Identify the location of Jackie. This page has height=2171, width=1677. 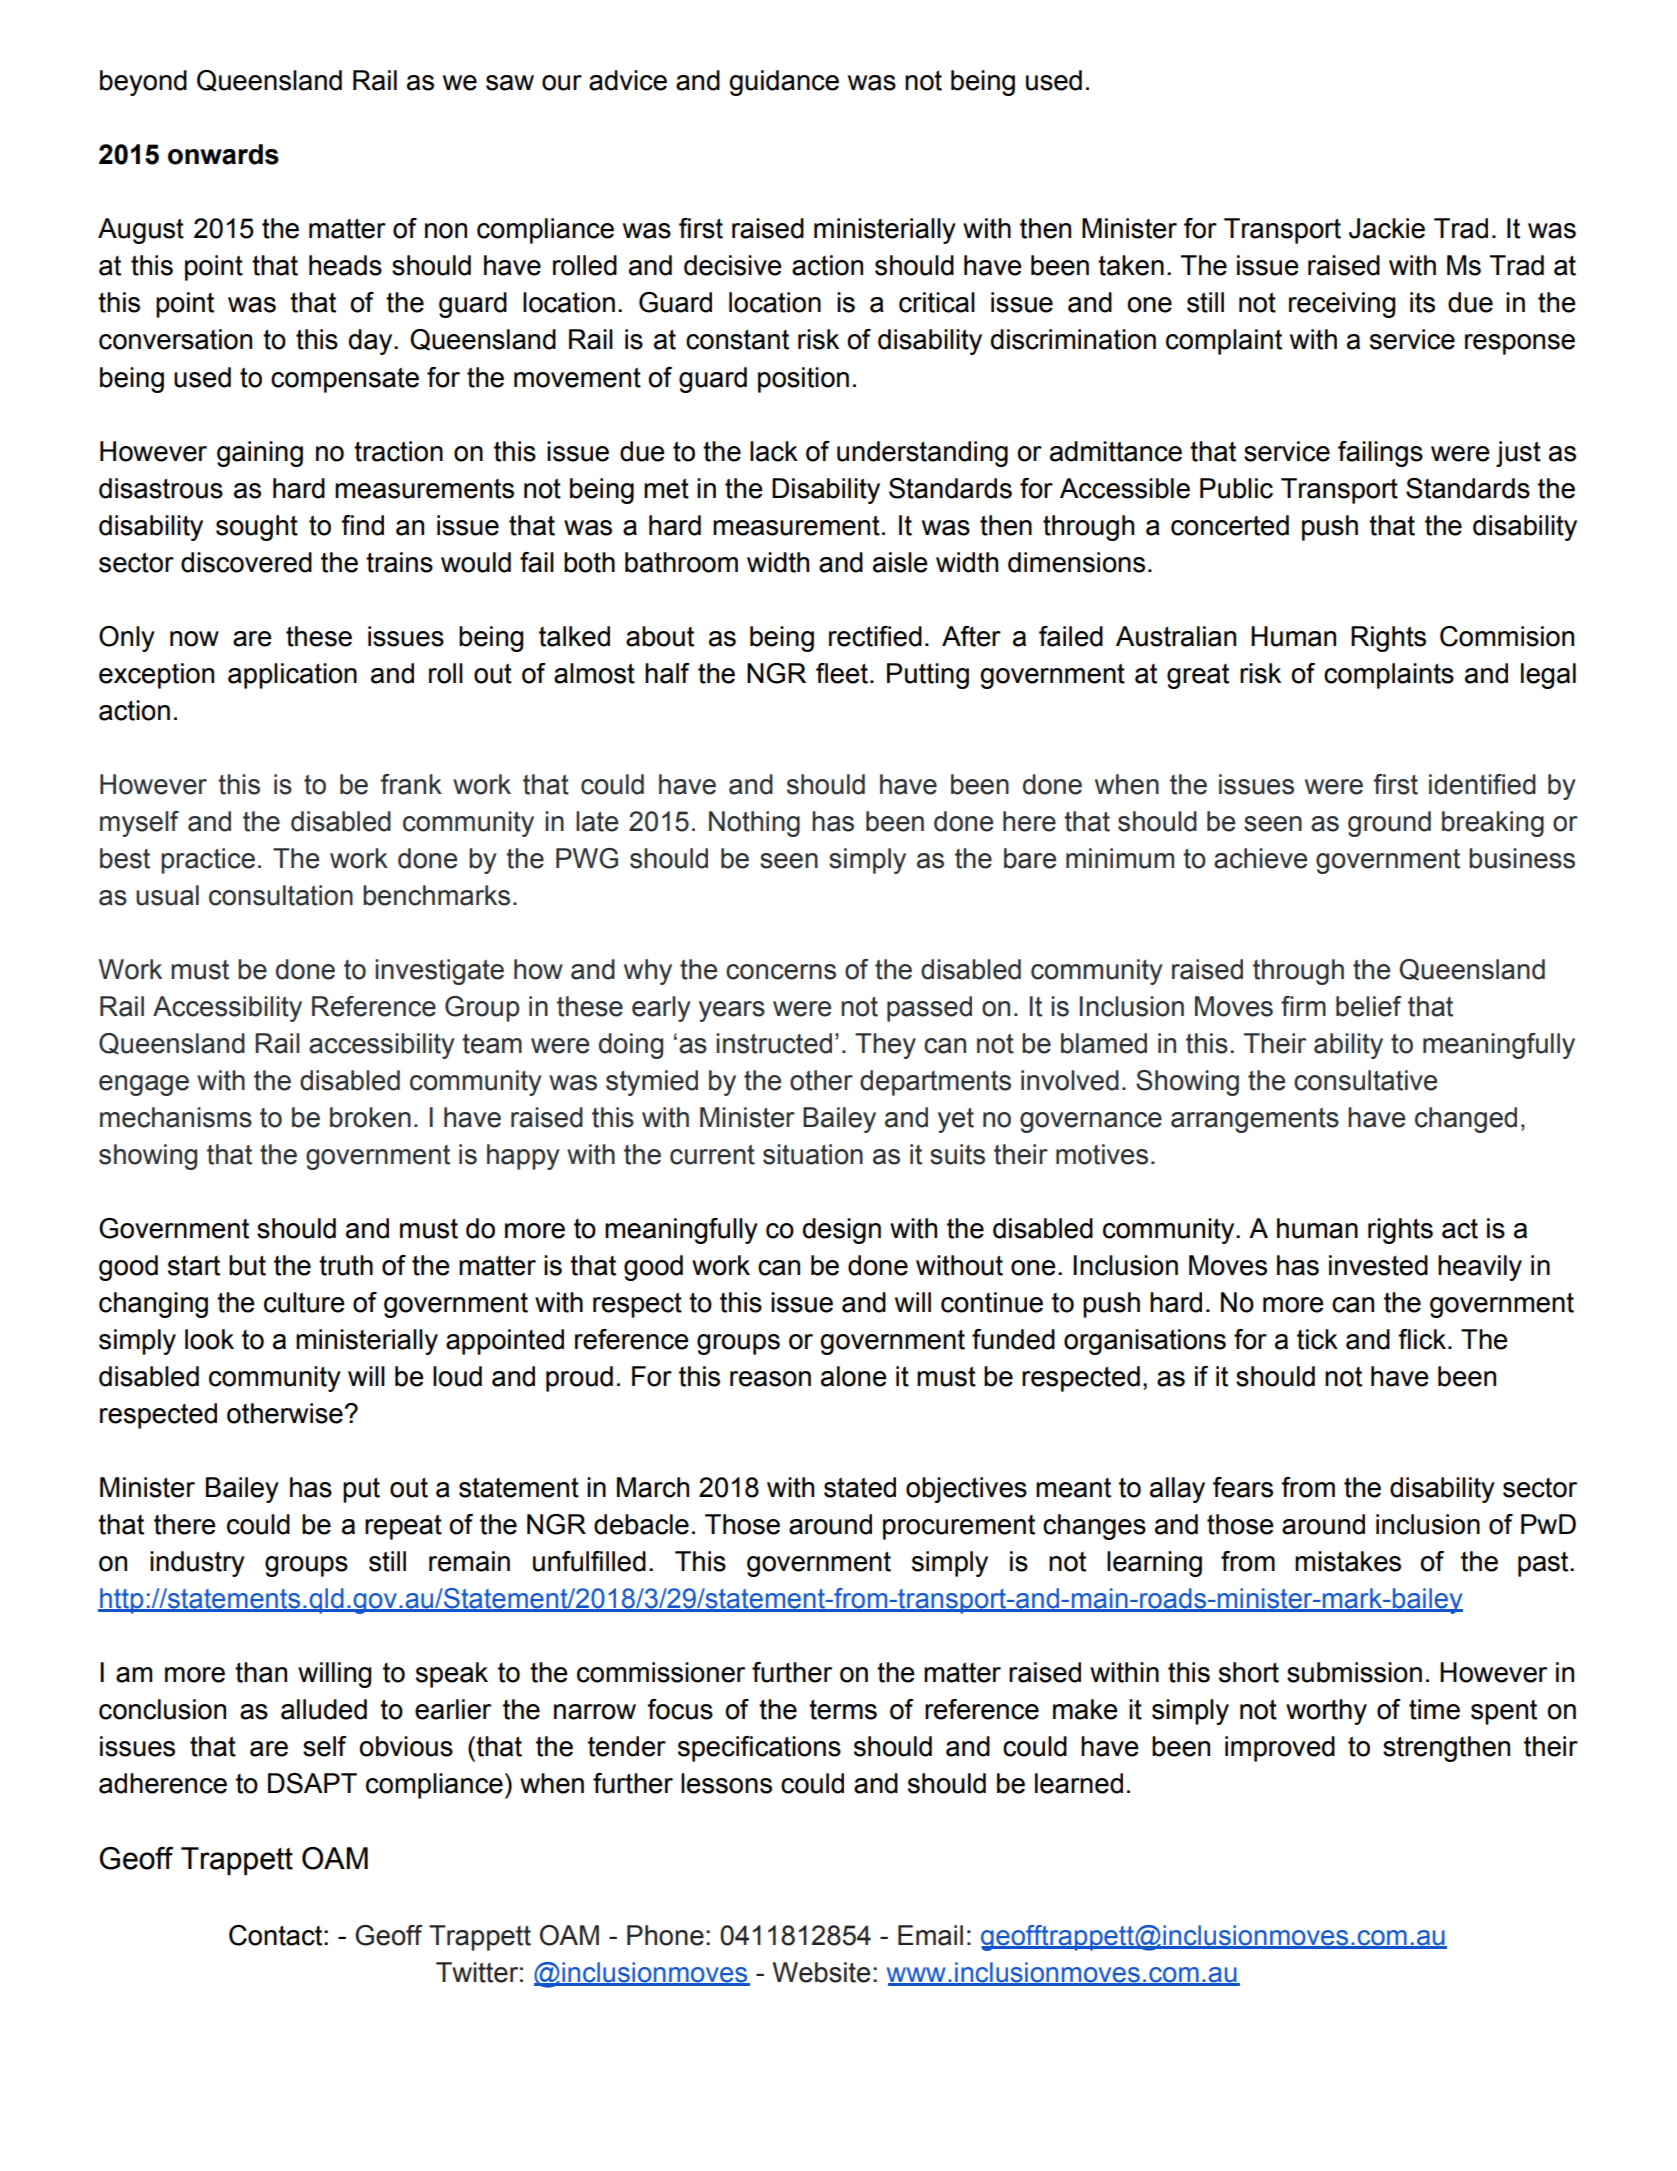
(1387, 228).
